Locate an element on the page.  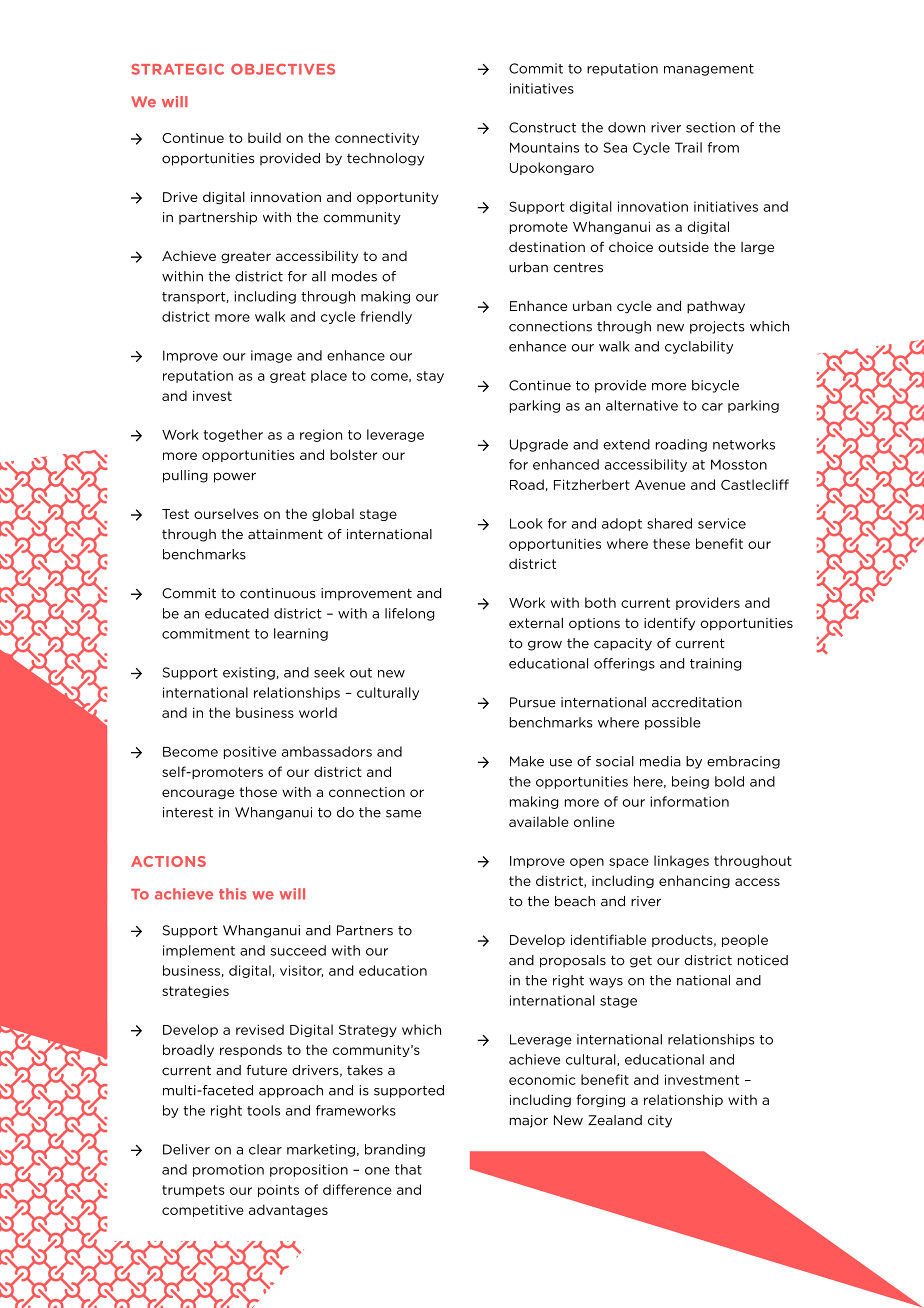
section is located at coordinates (710, 127).
